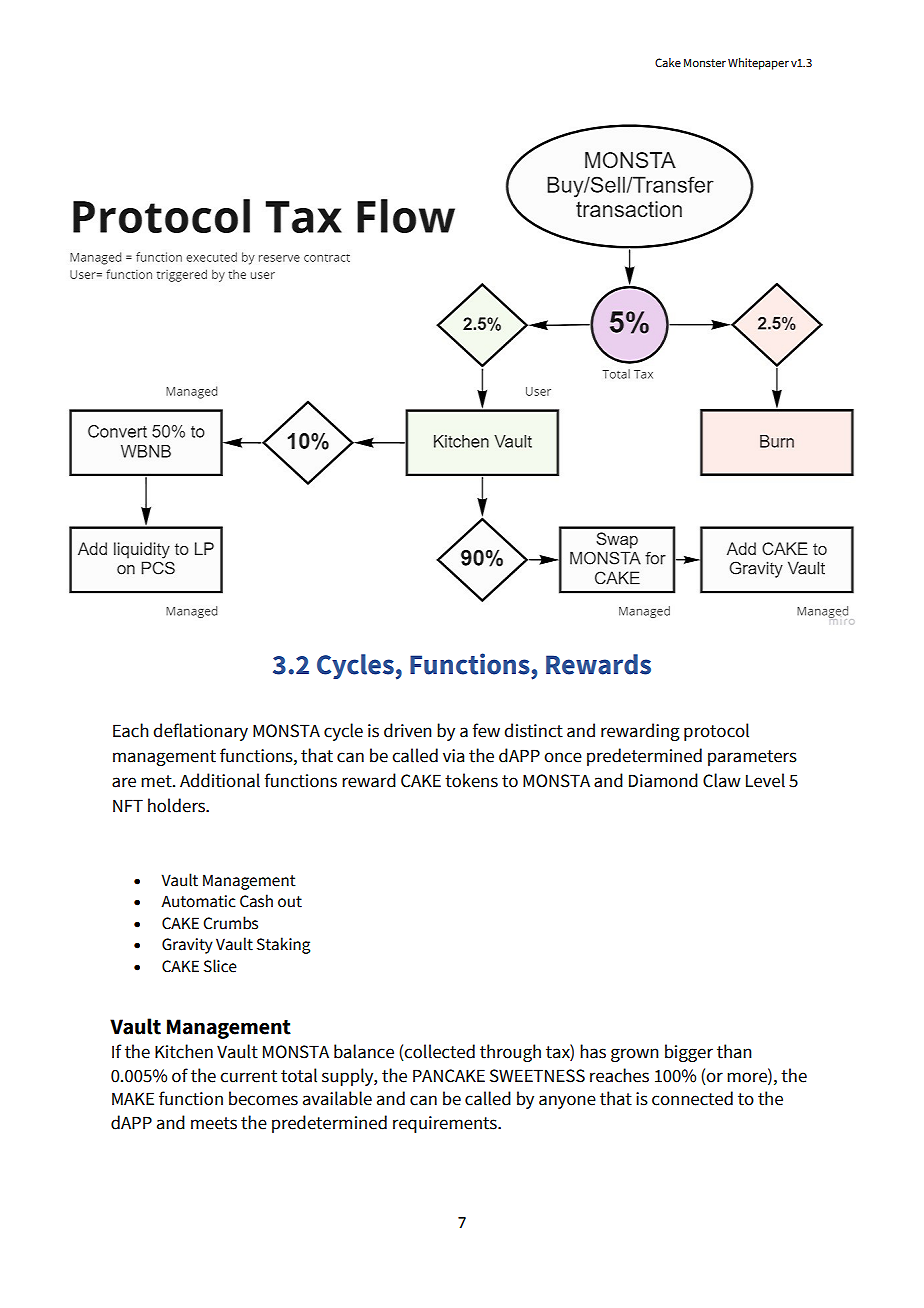 The height and width of the document is (1308, 924). I want to click on Additional, so click(220, 780).
